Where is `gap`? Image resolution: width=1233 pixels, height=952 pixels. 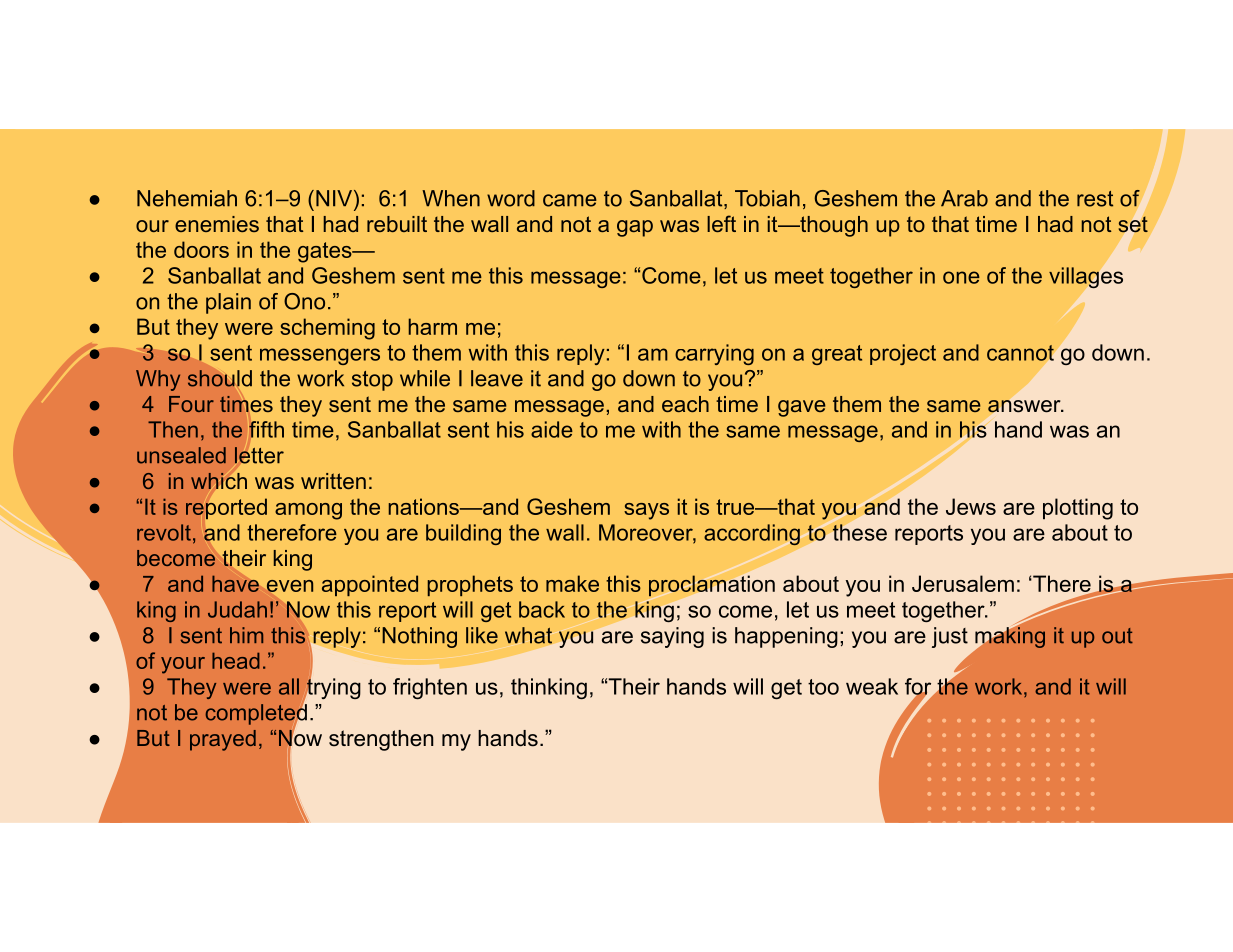
gap is located at coordinates (635, 228).
